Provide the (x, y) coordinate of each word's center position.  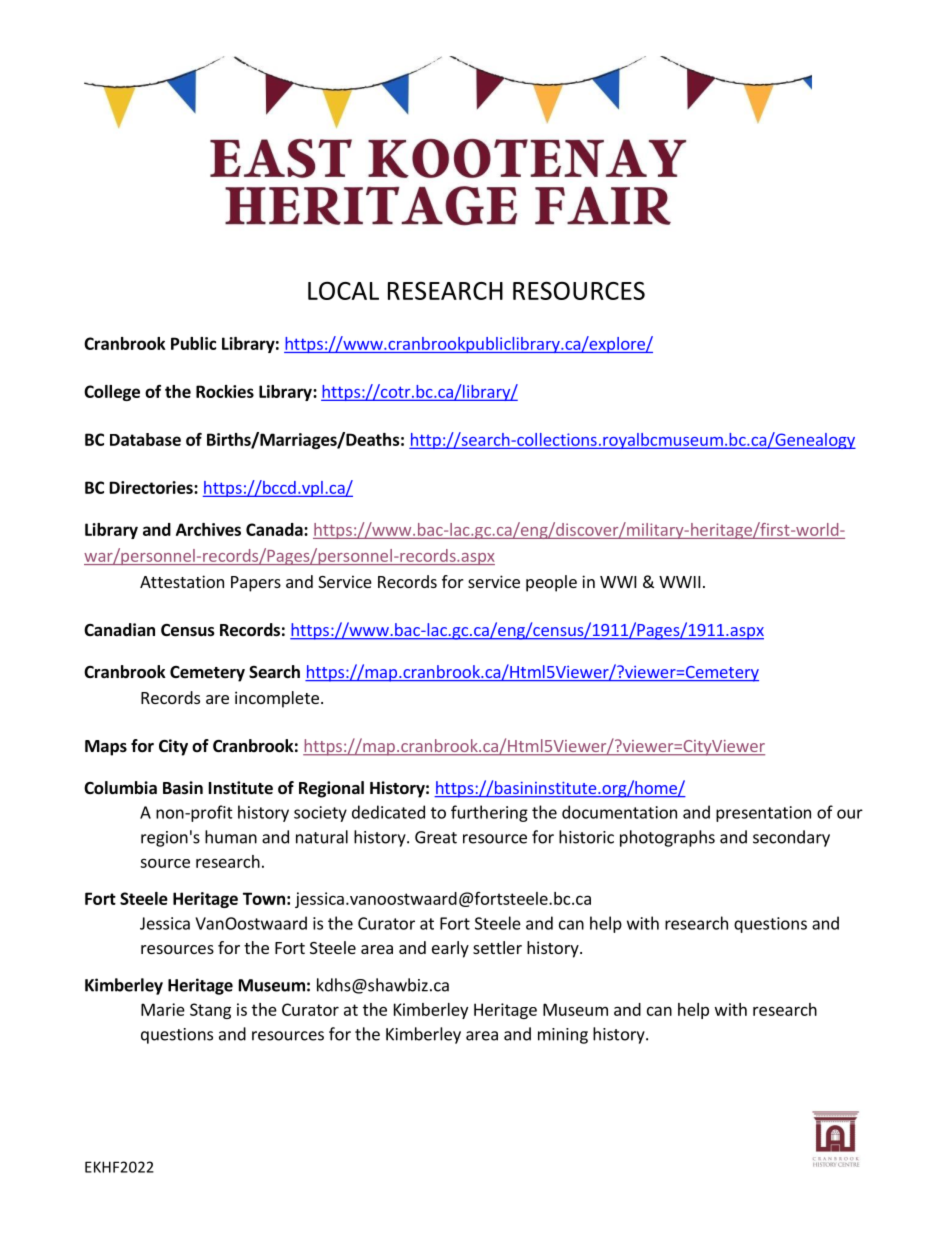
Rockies (225, 391)
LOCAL (343, 291)
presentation (763, 814)
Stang (210, 1011)
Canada (275, 529)
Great (436, 837)
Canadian (119, 629)
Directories (152, 487)
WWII (679, 582)
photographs (667, 838)
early (450, 949)
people (551, 583)
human (231, 837)
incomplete (277, 699)
